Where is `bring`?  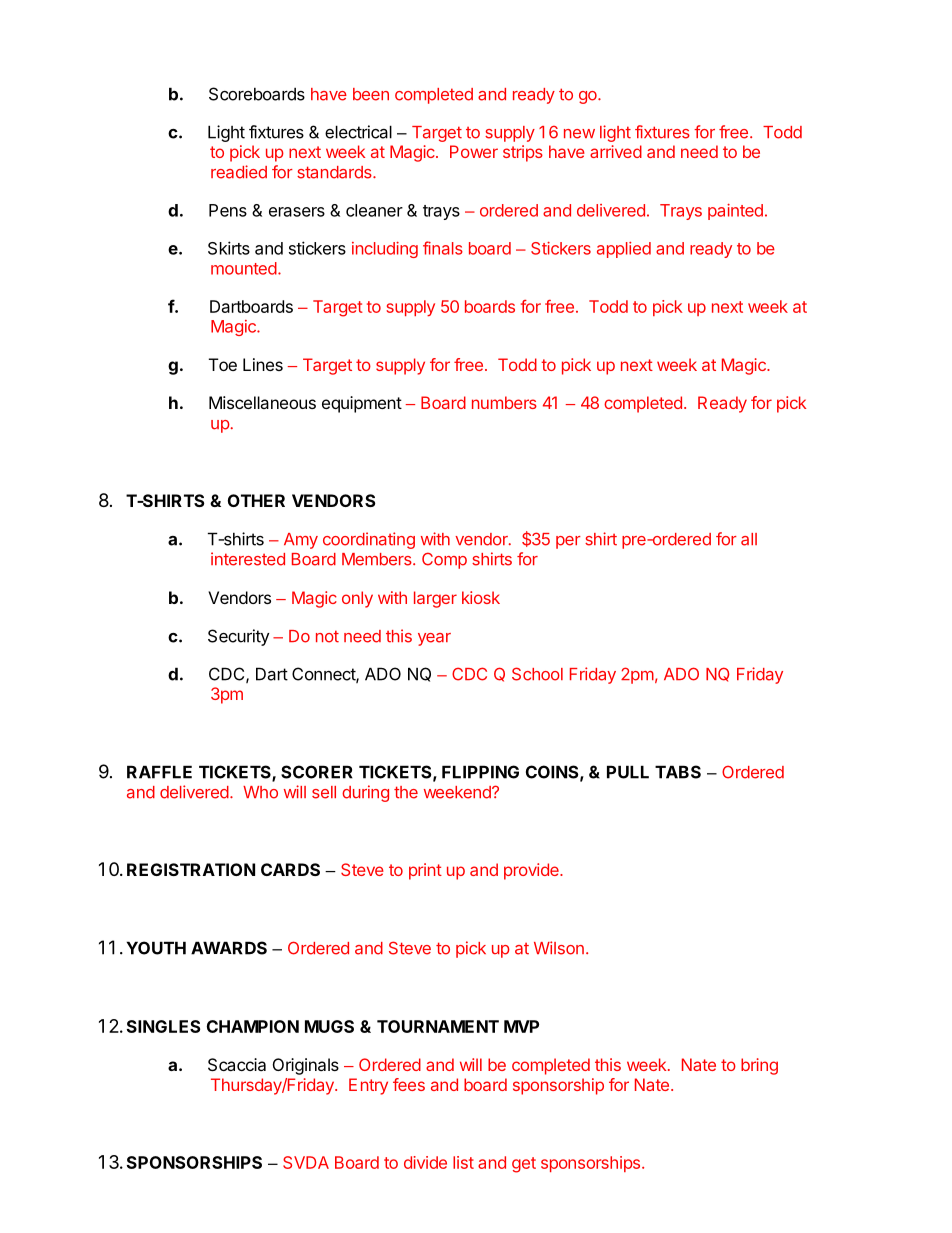 bring is located at coordinates (759, 1066).
